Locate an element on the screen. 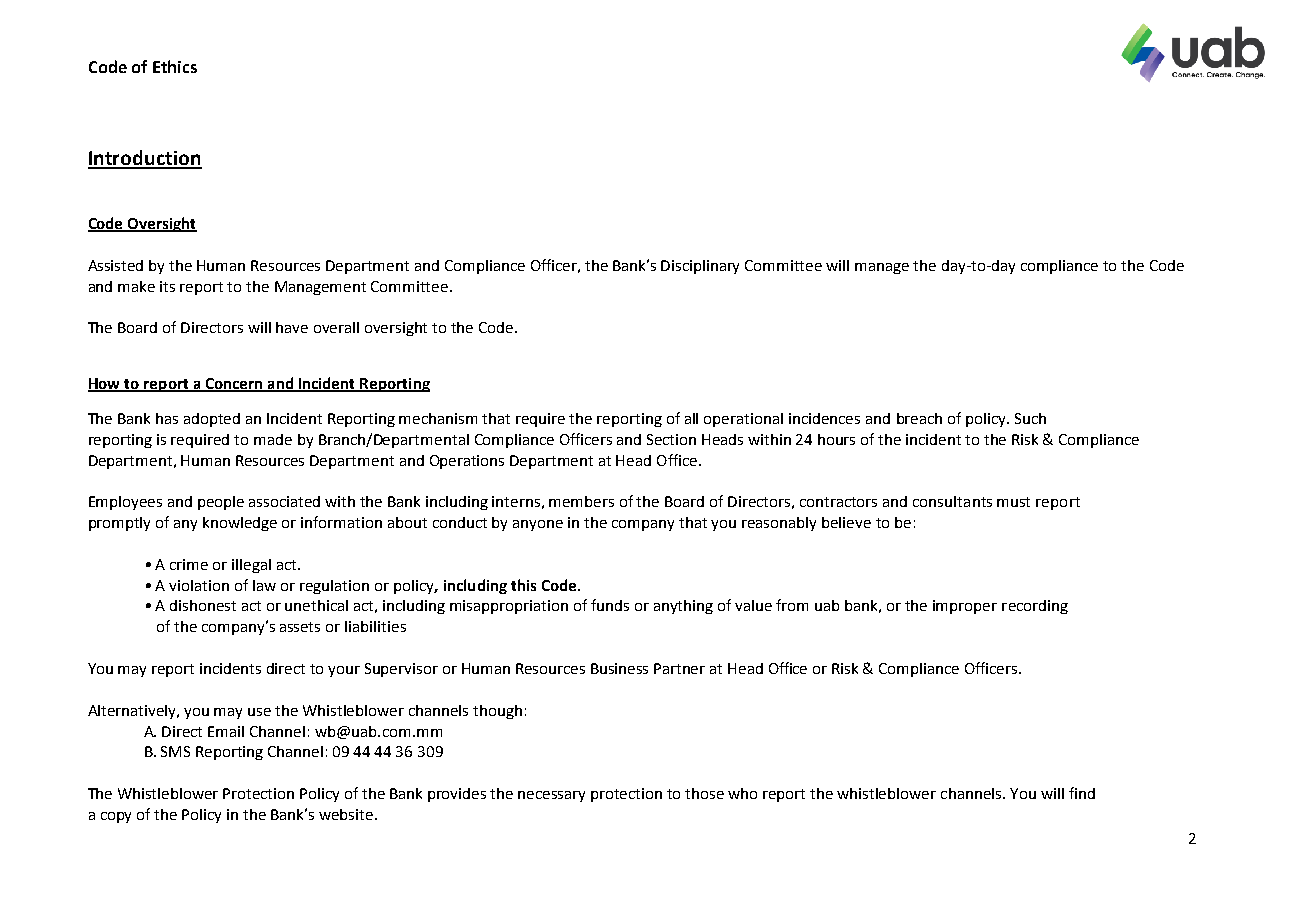  copy is located at coordinates (116, 817).
